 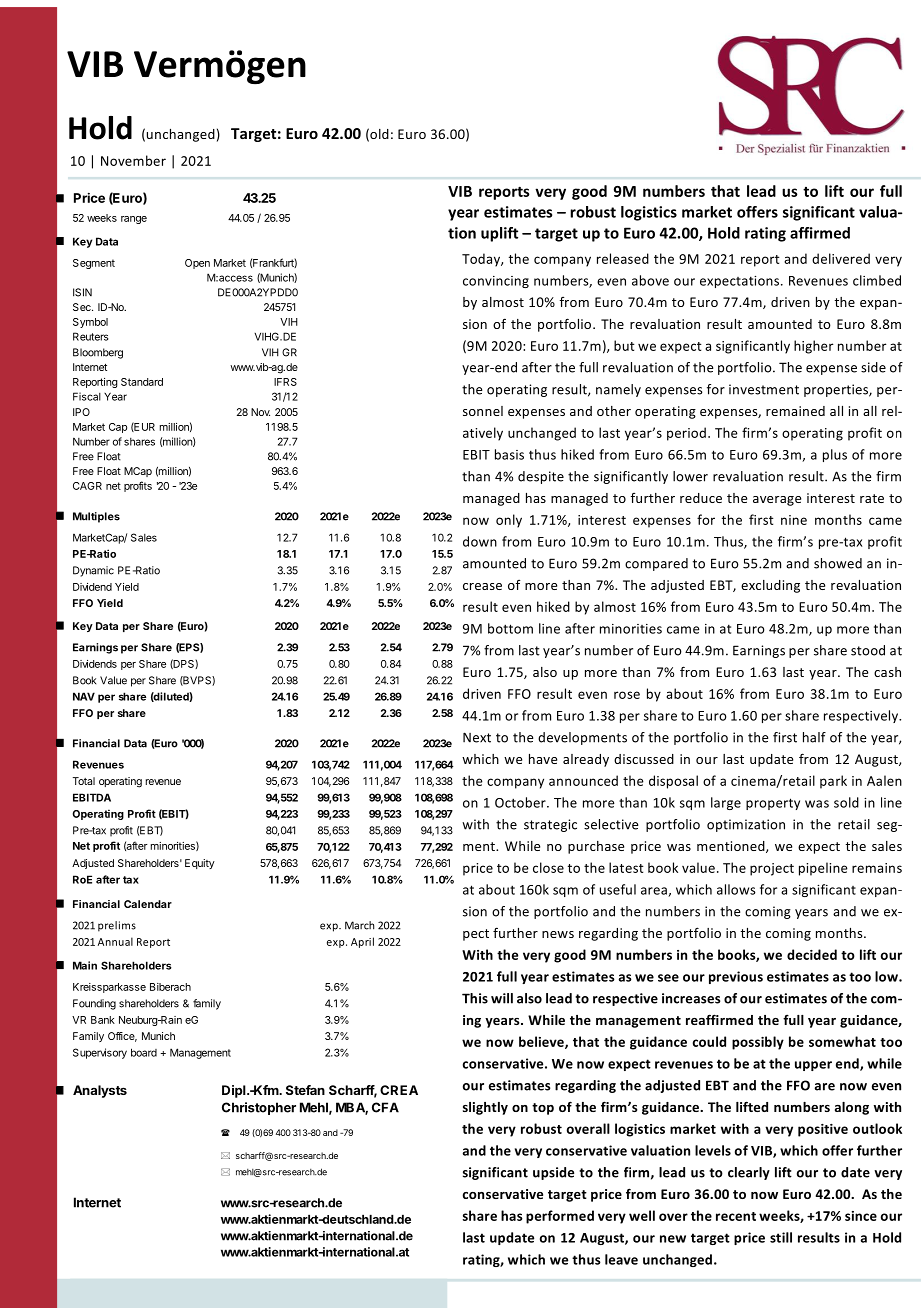 I want to click on basis, so click(x=509, y=454).
